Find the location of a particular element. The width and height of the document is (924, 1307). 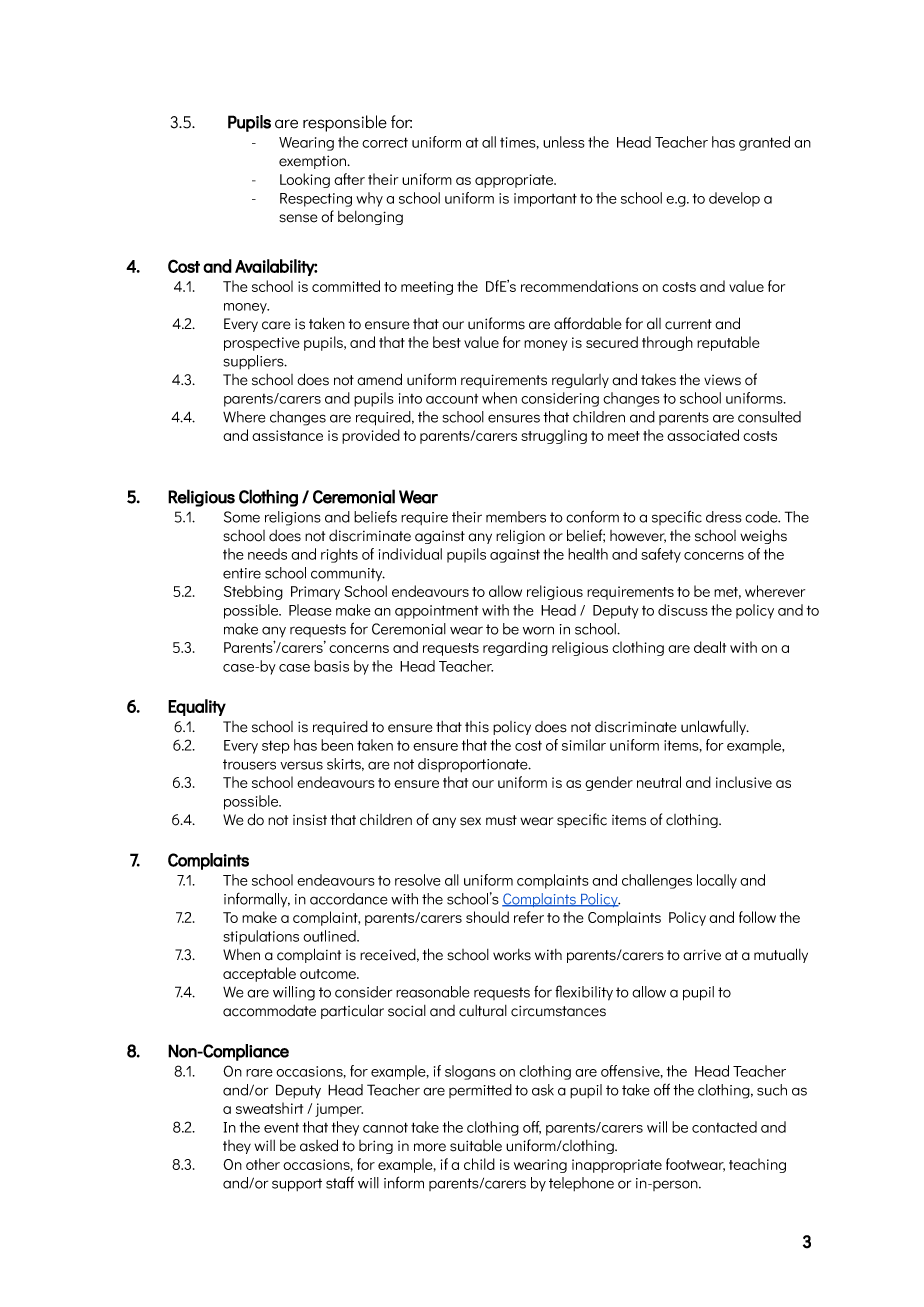

Looking is located at coordinates (305, 180).
